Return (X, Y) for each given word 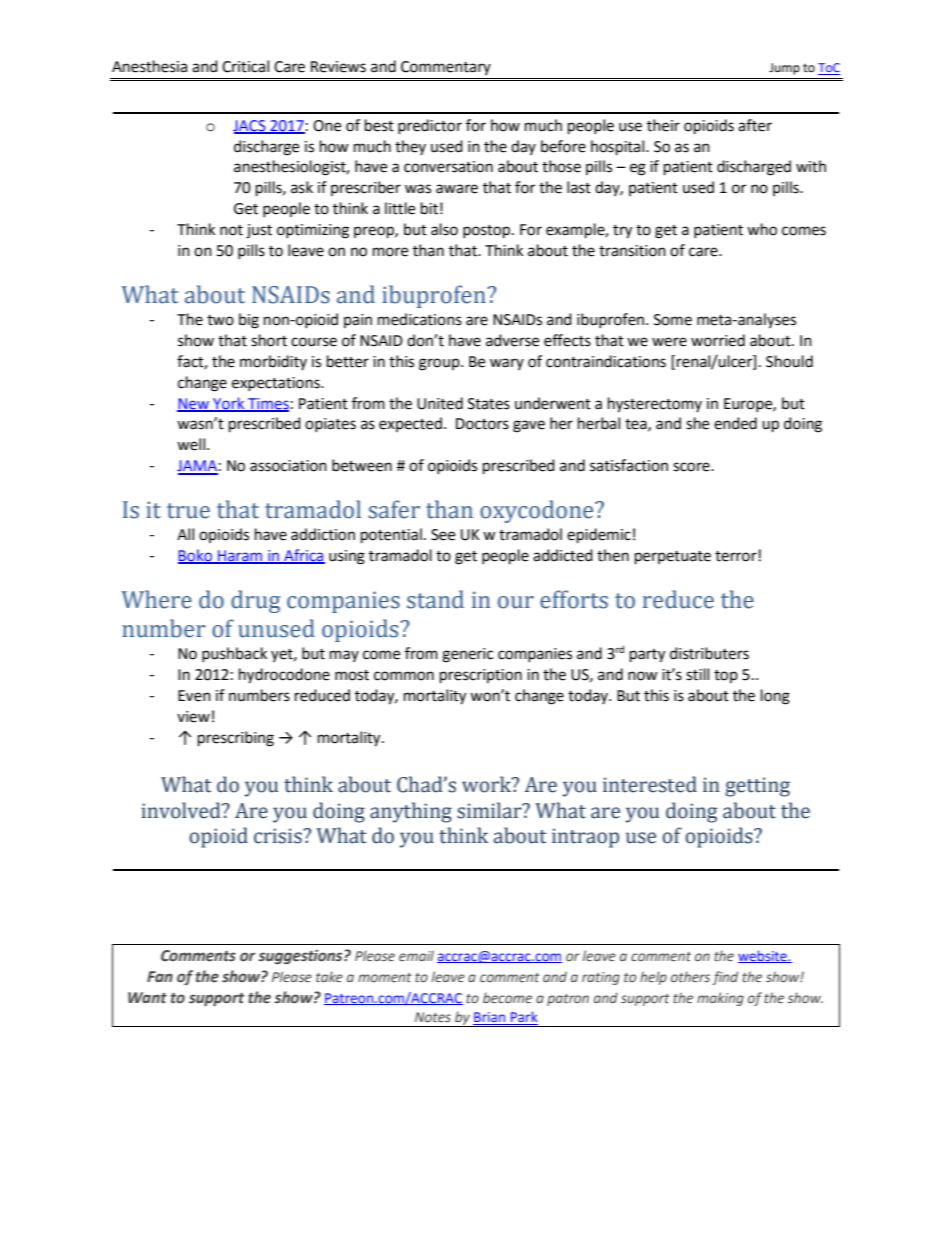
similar (490, 810)
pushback (234, 654)
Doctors (482, 424)
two (220, 320)
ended (735, 423)
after (755, 125)
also (444, 229)
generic (467, 655)
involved (182, 810)
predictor (430, 126)
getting (757, 787)
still (697, 674)
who (762, 229)
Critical (245, 66)
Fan (160, 976)
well (192, 444)
